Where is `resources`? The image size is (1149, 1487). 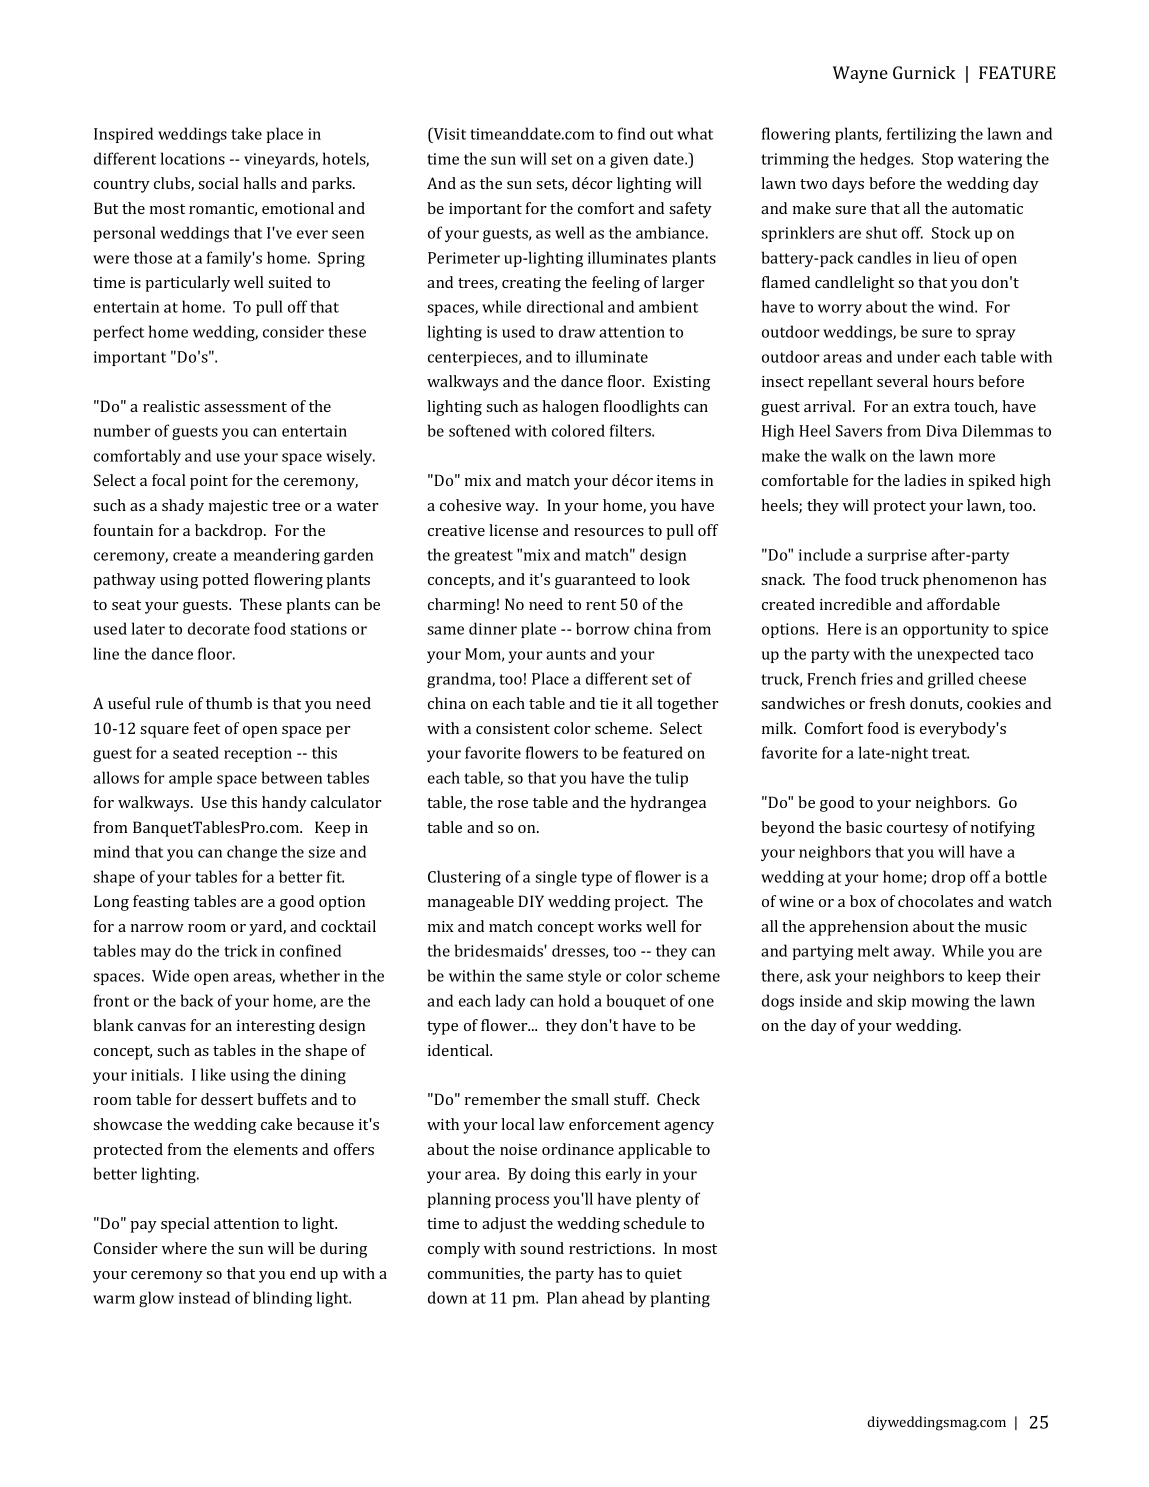
resources is located at coordinates (609, 532).
